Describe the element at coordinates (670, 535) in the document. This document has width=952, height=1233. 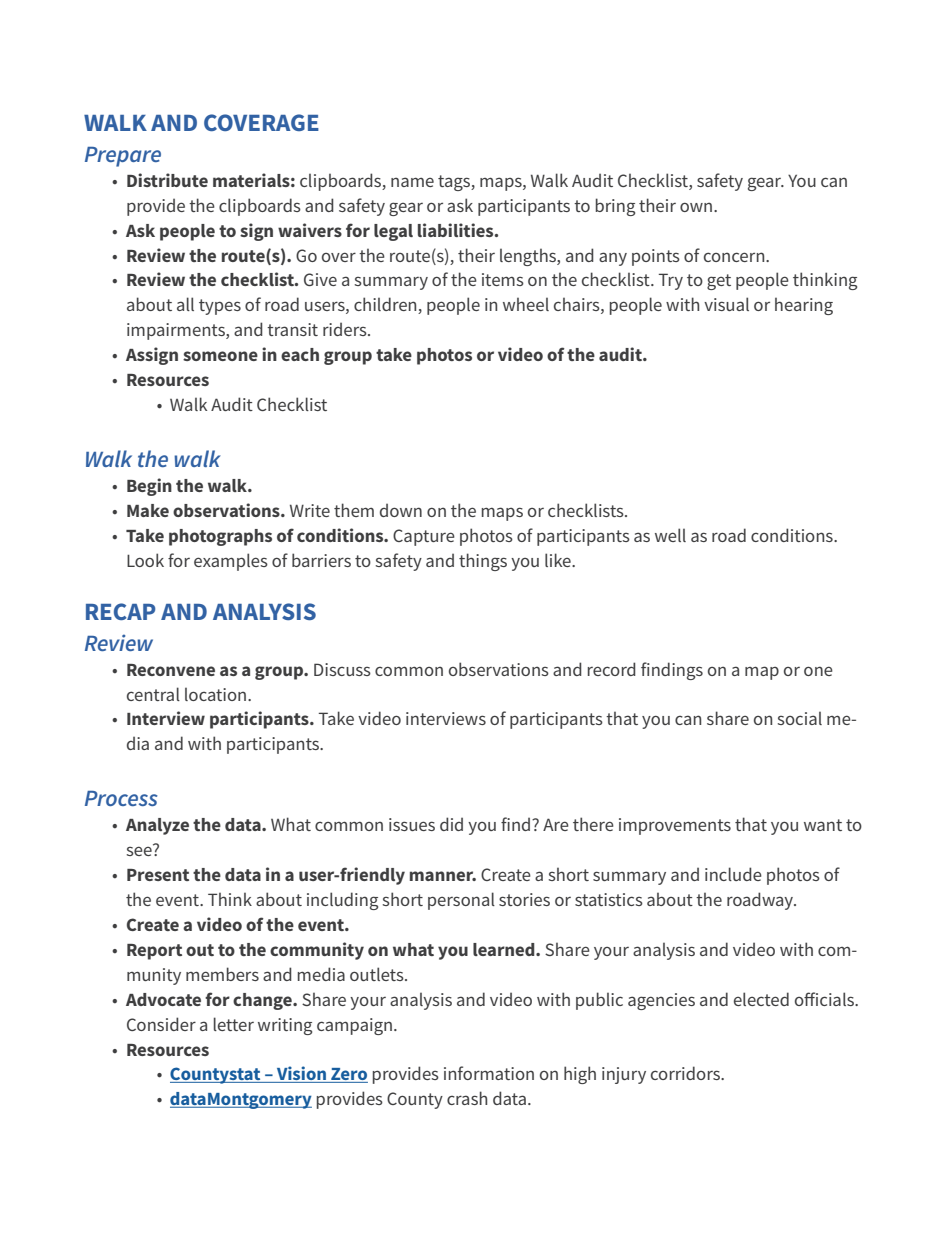
I see `well` at that location.
